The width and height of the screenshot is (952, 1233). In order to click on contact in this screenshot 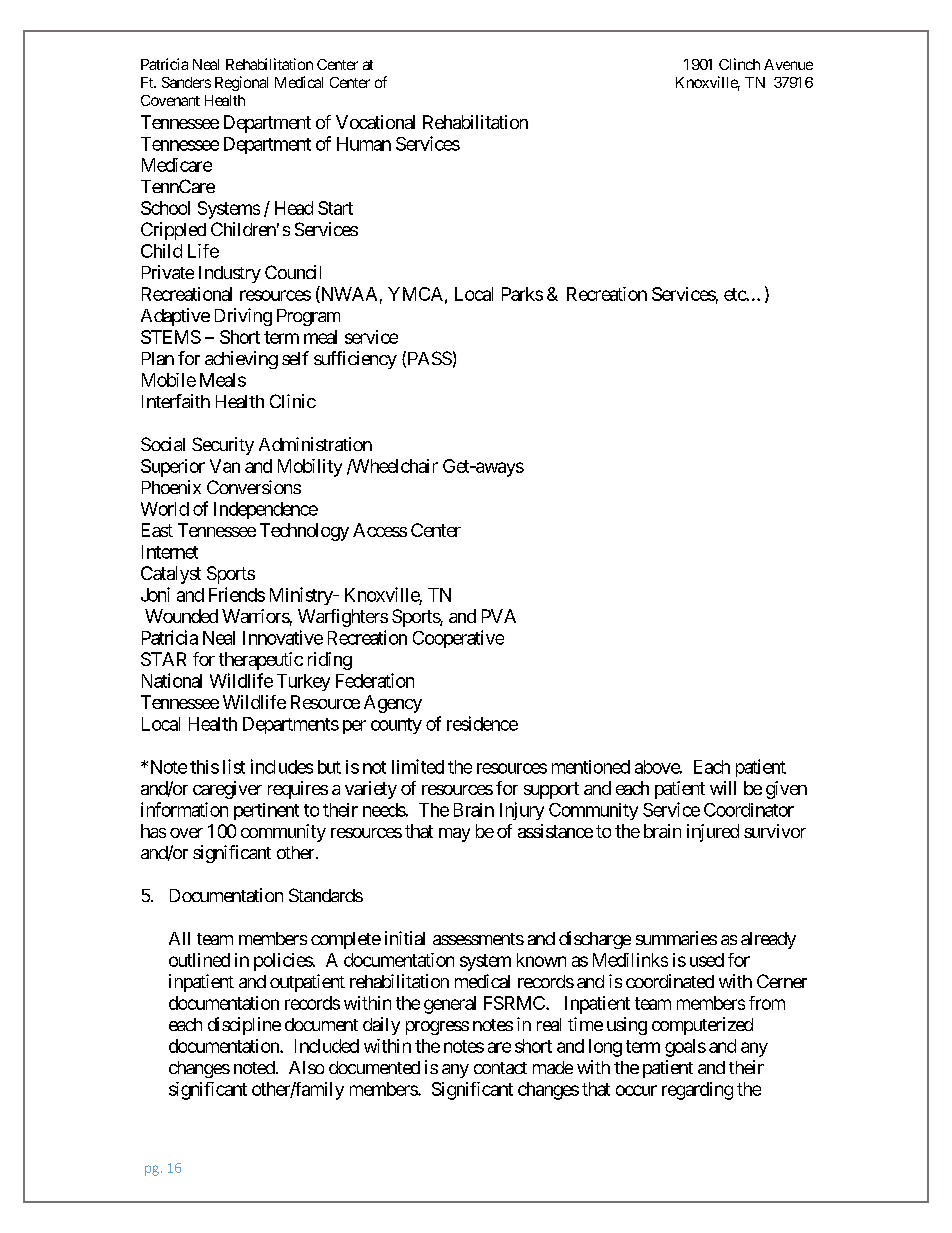, I will do `click(500, 1068)`.
